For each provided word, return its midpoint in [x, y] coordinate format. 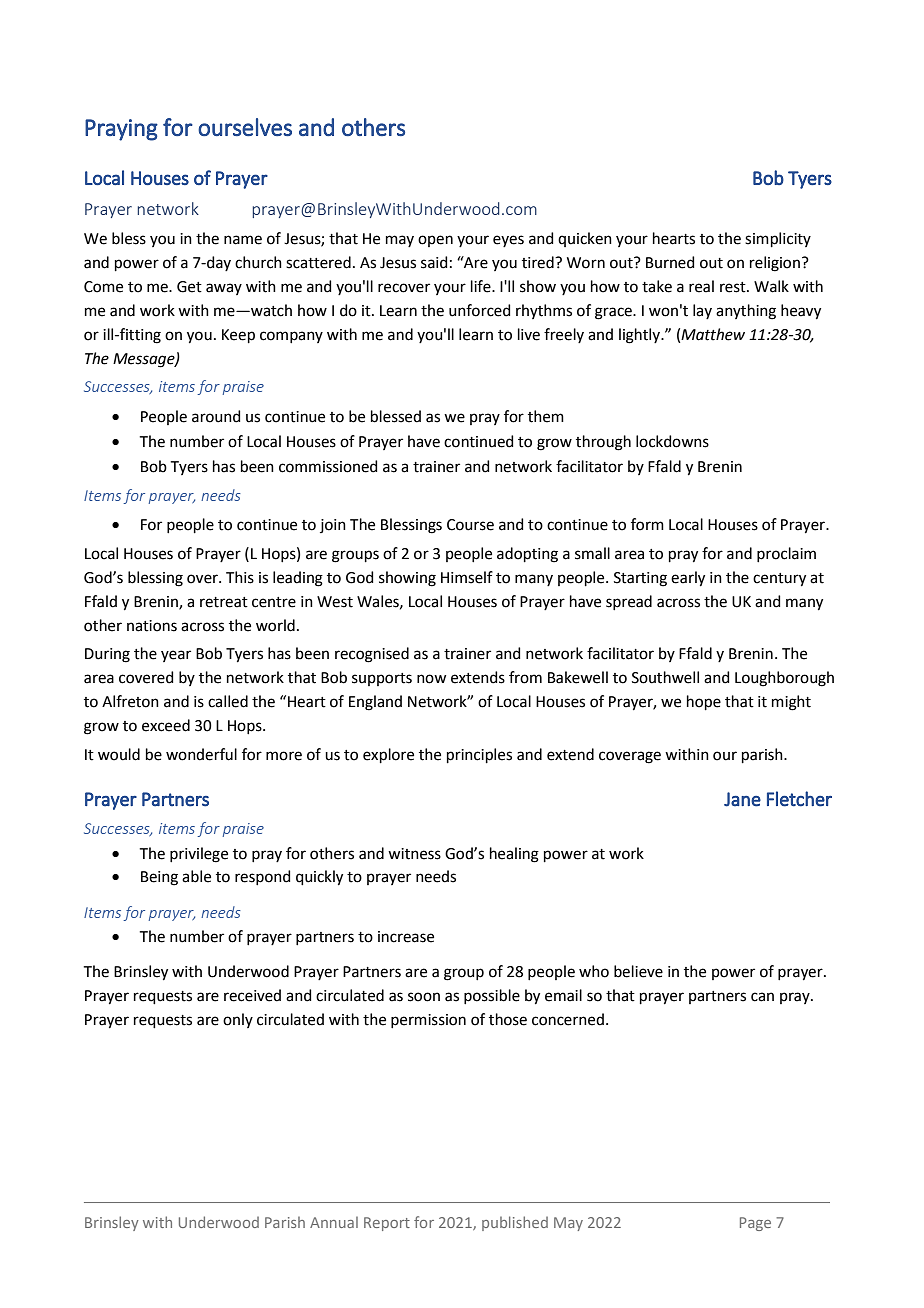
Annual [334, 1222]
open [435, 241]
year [176, 656]
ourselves [245, 127]
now [431, 679]
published [515, 1223]
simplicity [778, 239]
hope [704, 702]
